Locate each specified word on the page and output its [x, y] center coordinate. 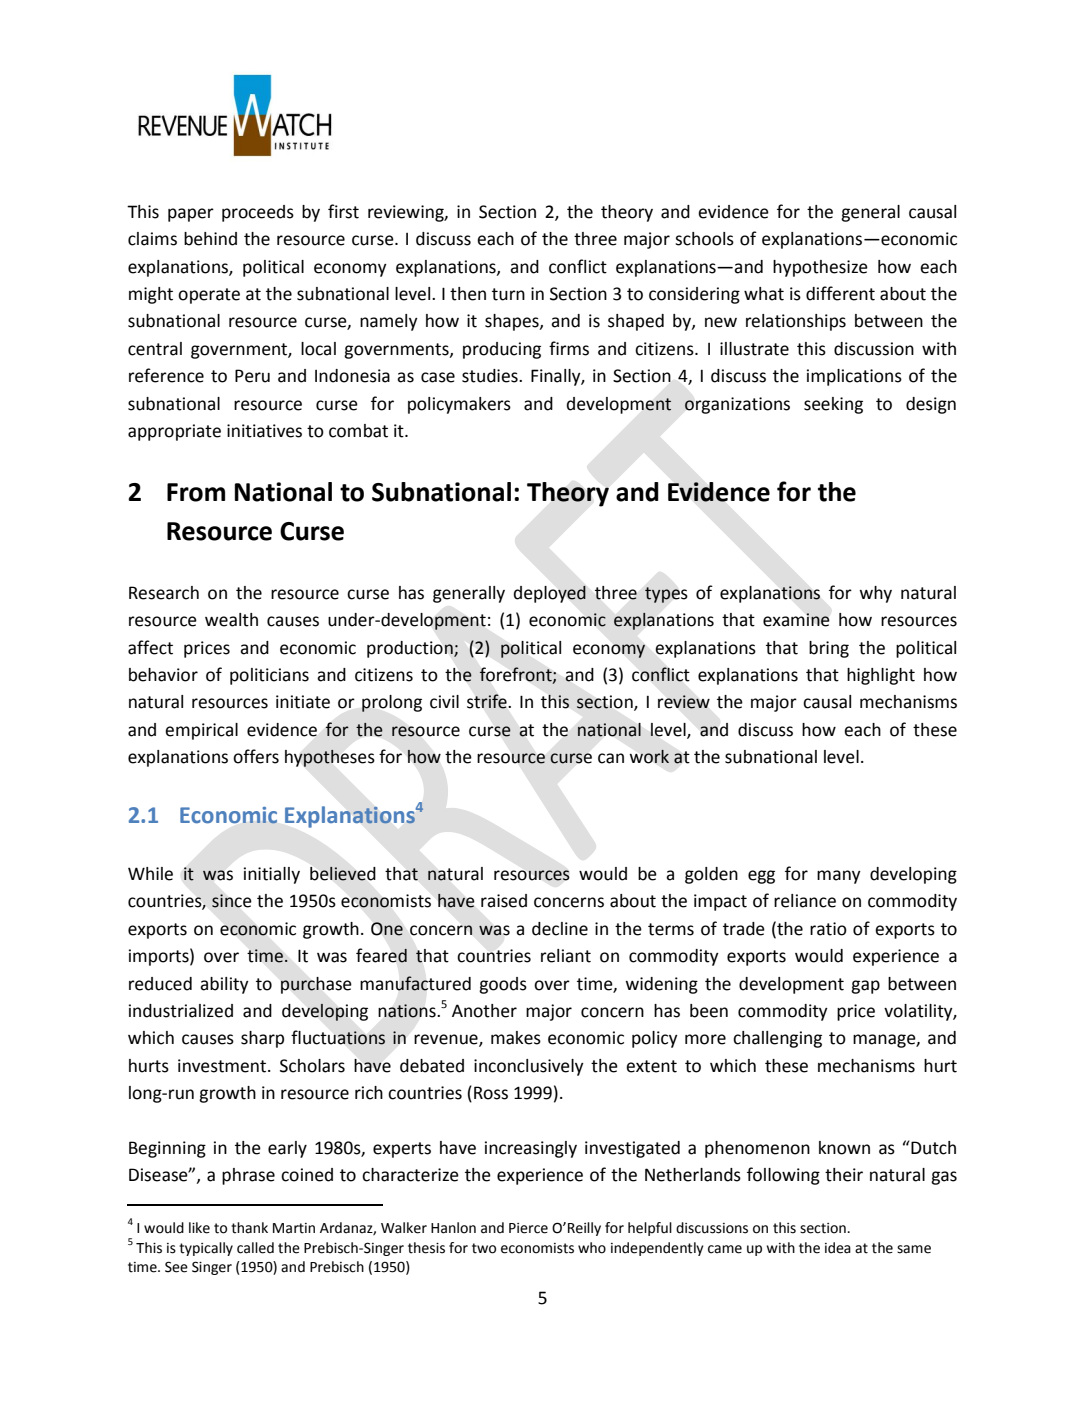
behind [210, 239]
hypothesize [820, 268]
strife [487, 701]
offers [256, 756]
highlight [881, 676]
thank [249, 1228]
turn [508, 294]
